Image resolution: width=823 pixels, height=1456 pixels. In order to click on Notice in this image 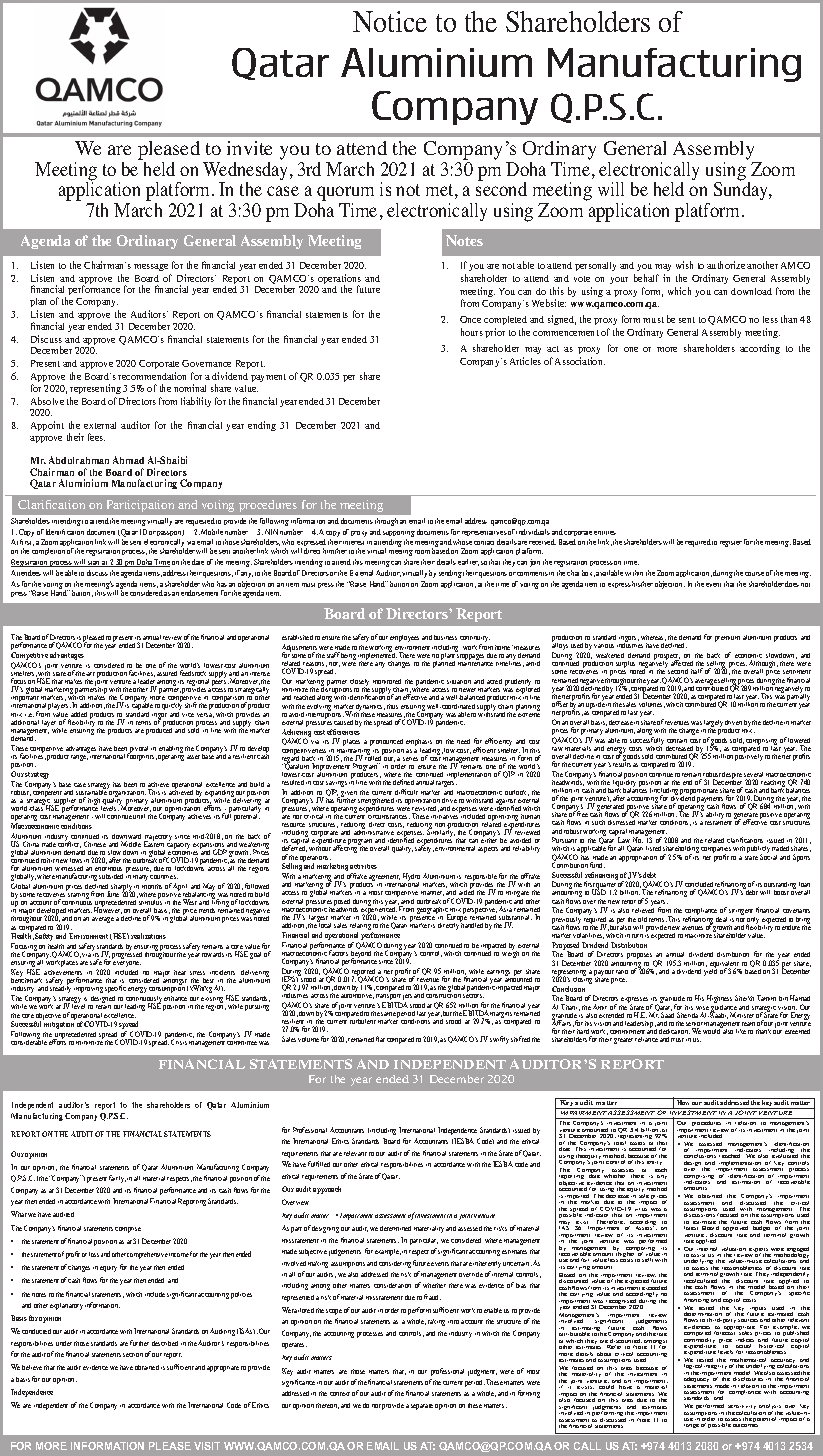, I will do `click(390, 21)`.
